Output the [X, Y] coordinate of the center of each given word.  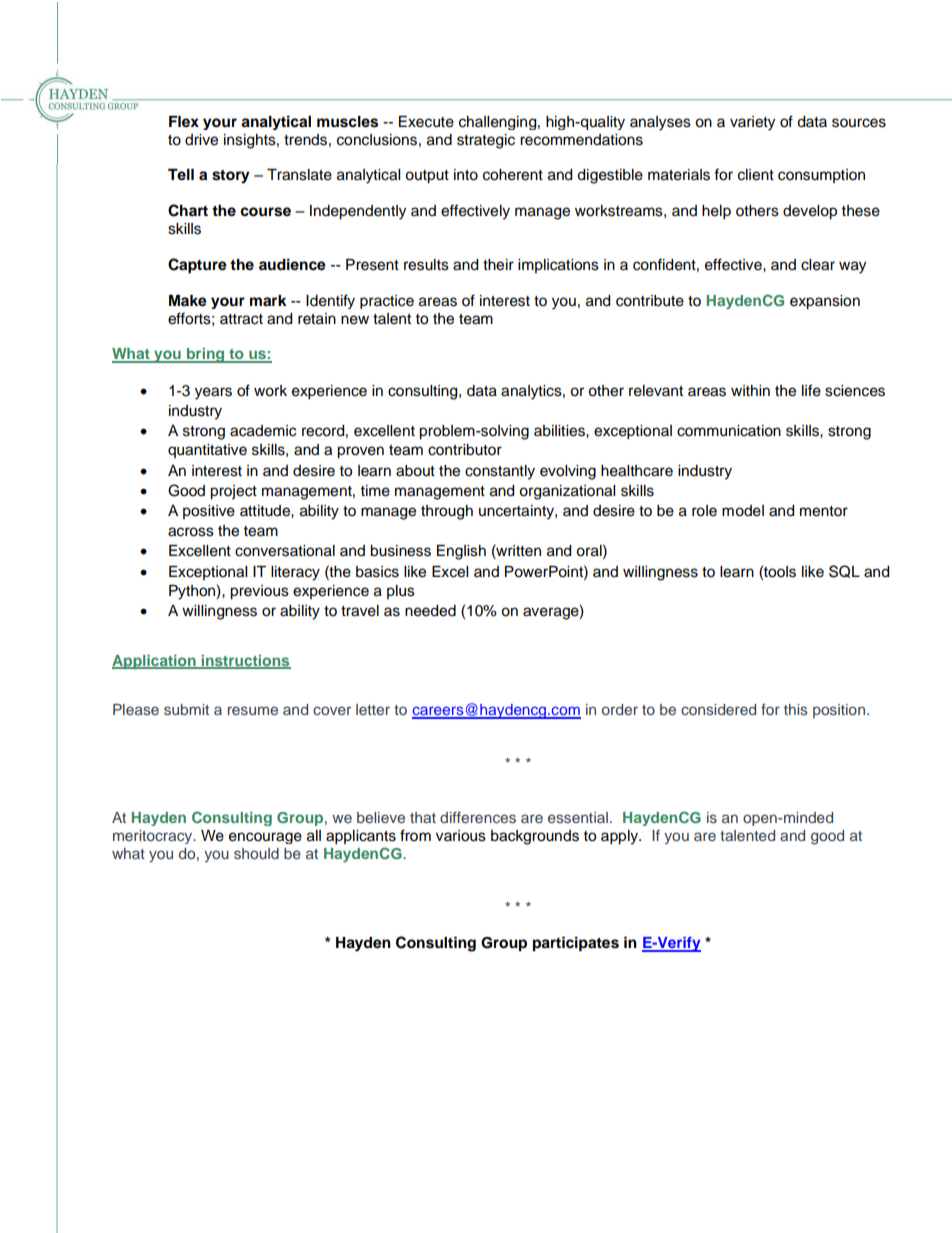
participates [576, 944]
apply [620, 837]
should [256, 853]
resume [253, 710]
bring [206, 355]
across [191, 532]
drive [201, 140]
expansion [825, 302]
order [620, 709]
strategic [486, 141]
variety [752, 123]
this [796, 709]
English [461, 552]
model [743, 511]
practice [387, 302]
